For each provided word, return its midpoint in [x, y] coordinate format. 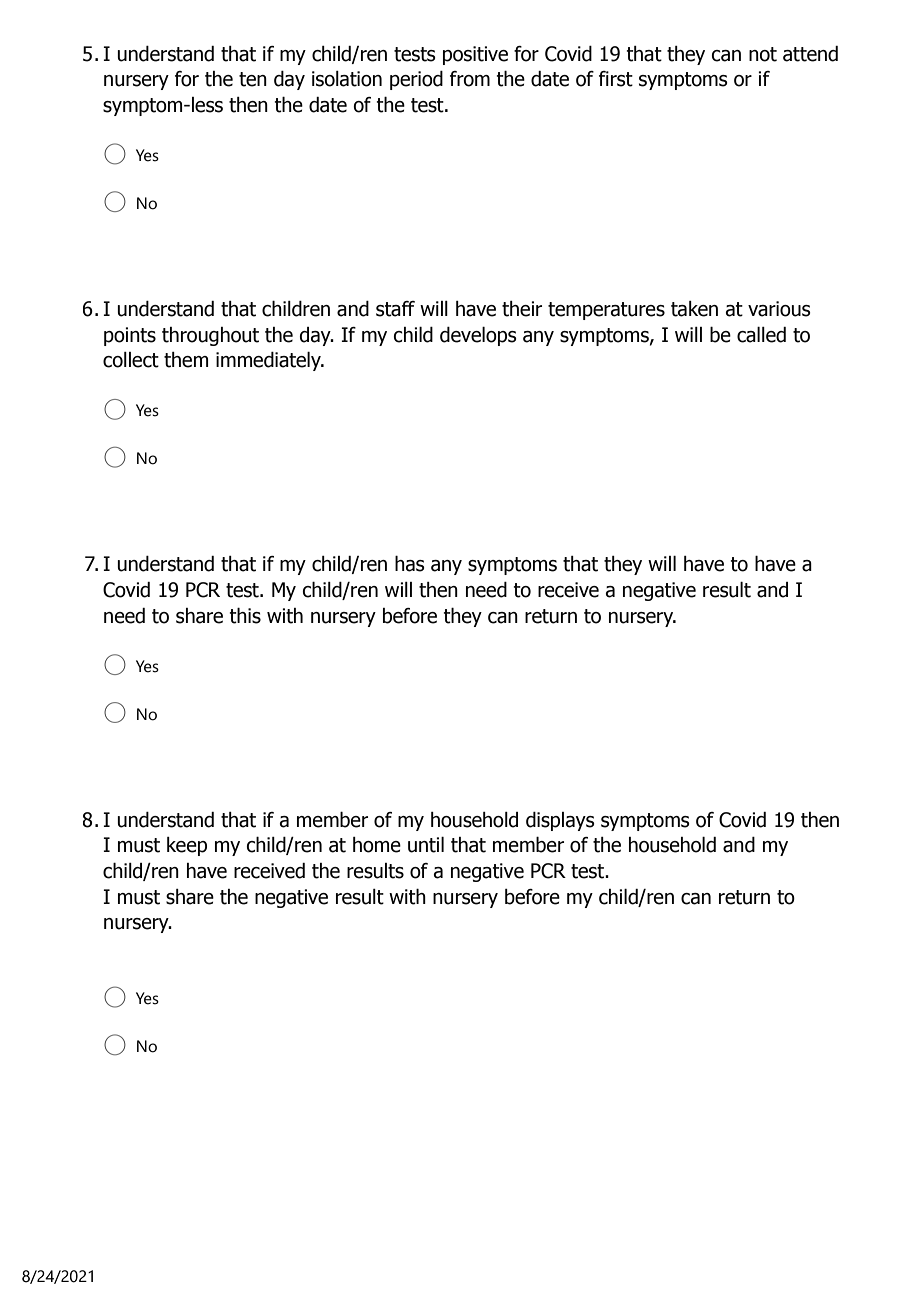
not [763, 54]
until [426, 845]
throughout [210, 336]
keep [187, 846]
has [410, 563]
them [186, 360]
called [761, 335]
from [470, 79]
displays [560, 821]
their [522, 309]
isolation [347, 79]
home [377, 845]
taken [694, 309]
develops [478, 336]
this [245, 615]
